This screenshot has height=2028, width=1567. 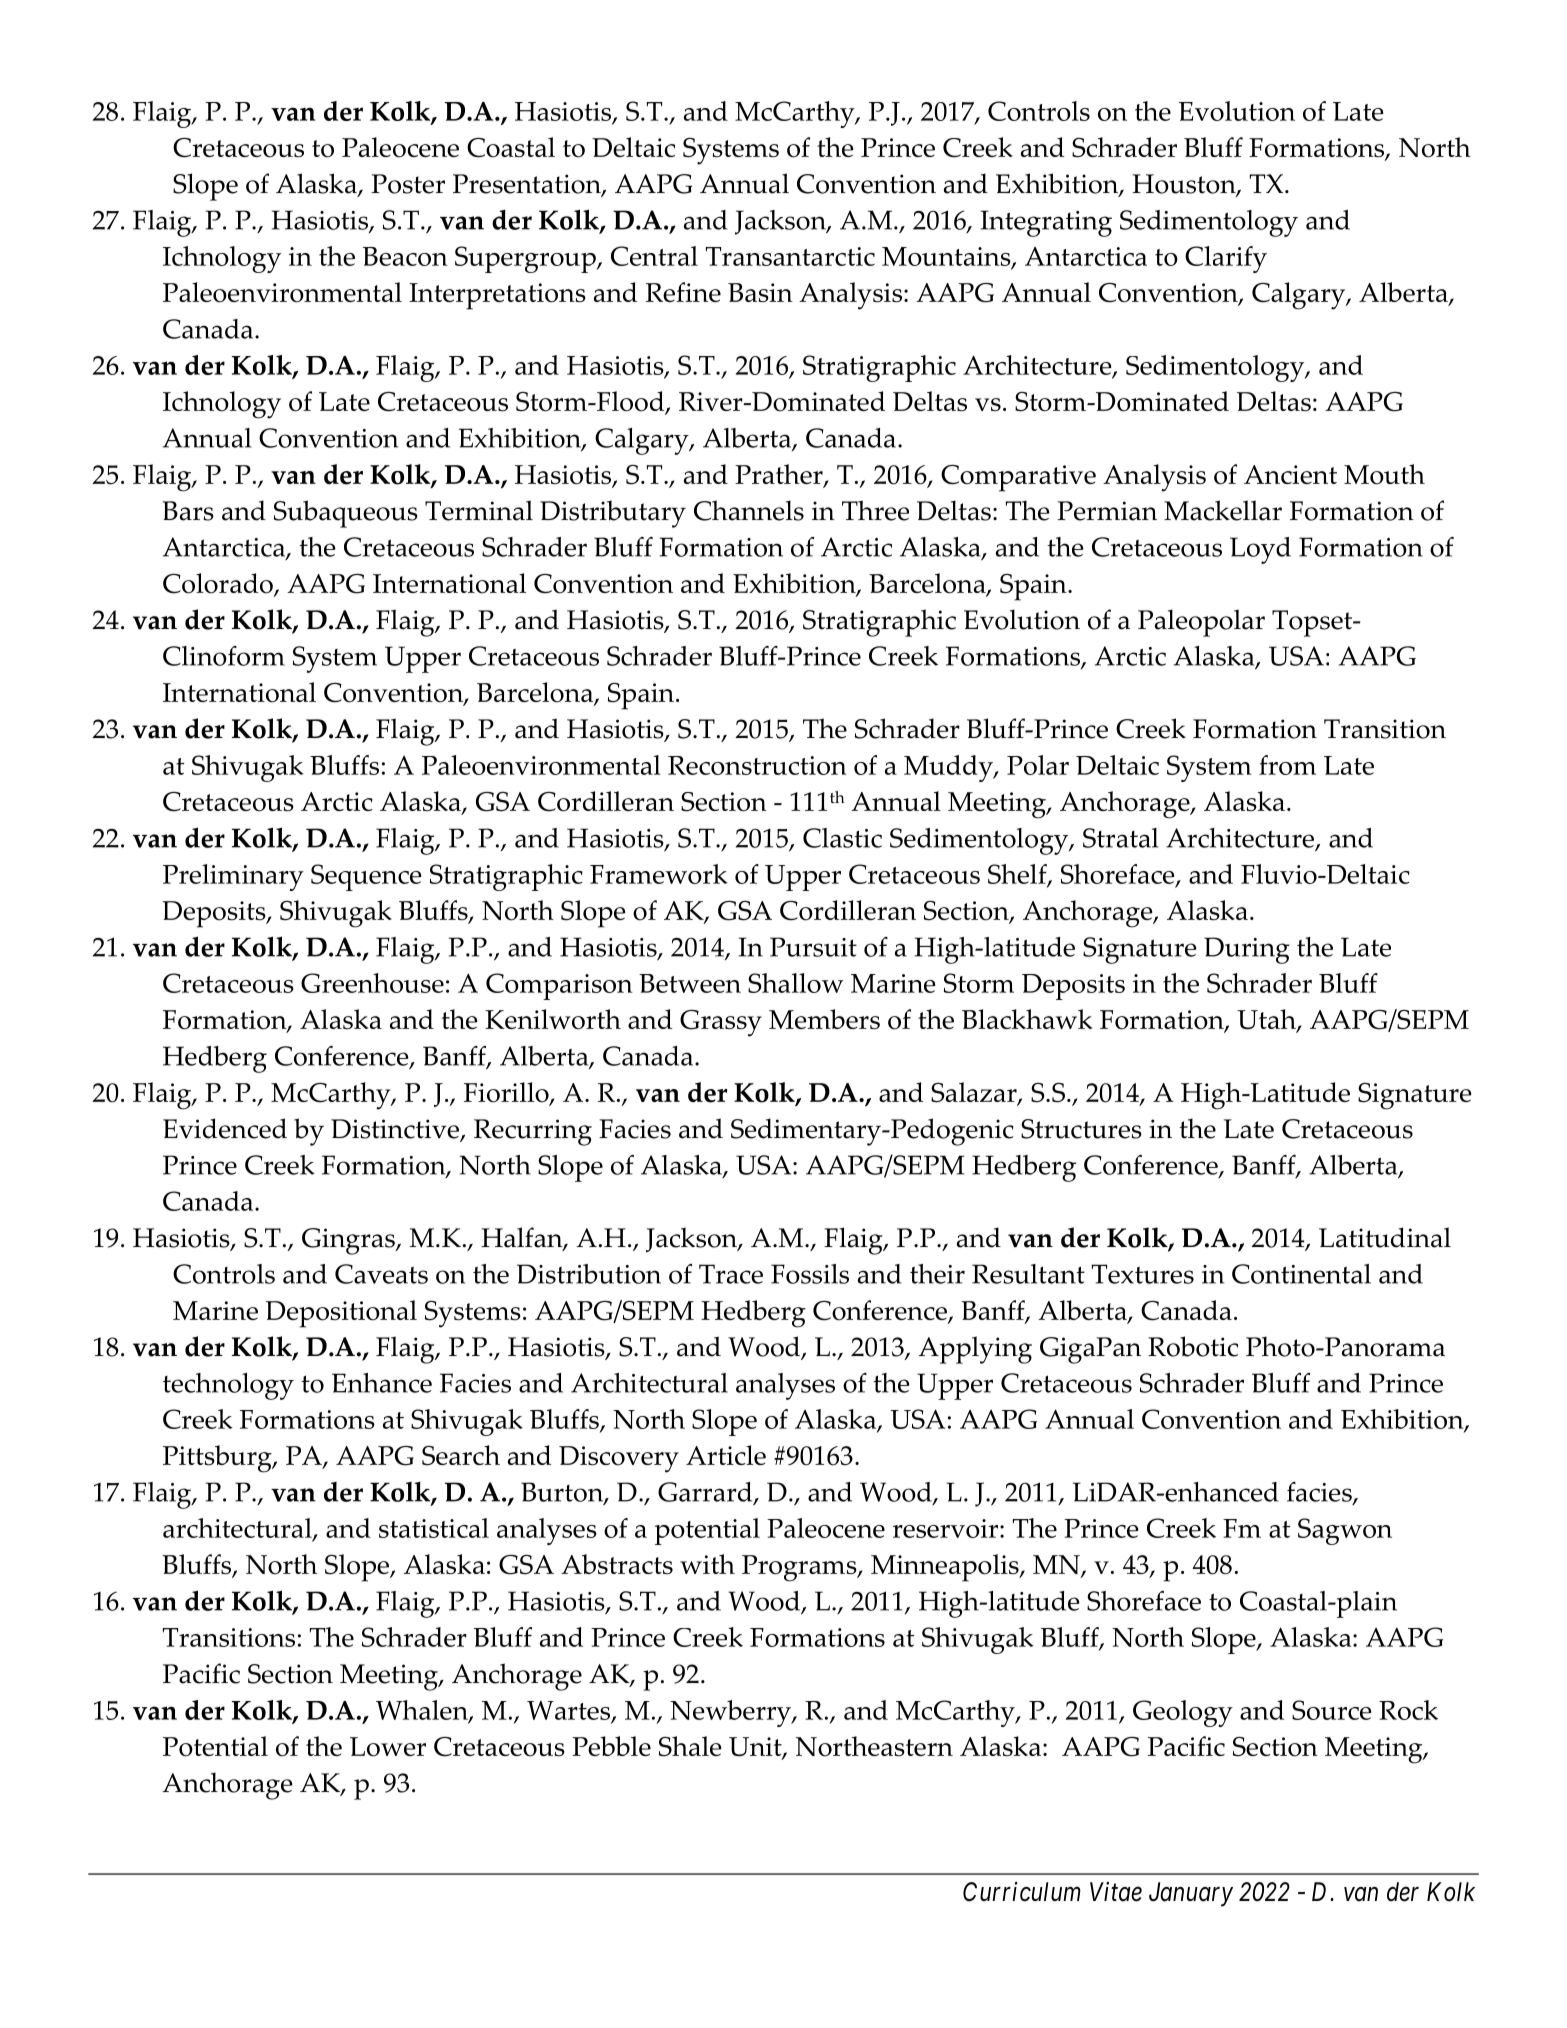 What do you see at coordinates (1193, 1346) in the screenshot?
I see `Robotic` at bounding box center [1193, 1346].
